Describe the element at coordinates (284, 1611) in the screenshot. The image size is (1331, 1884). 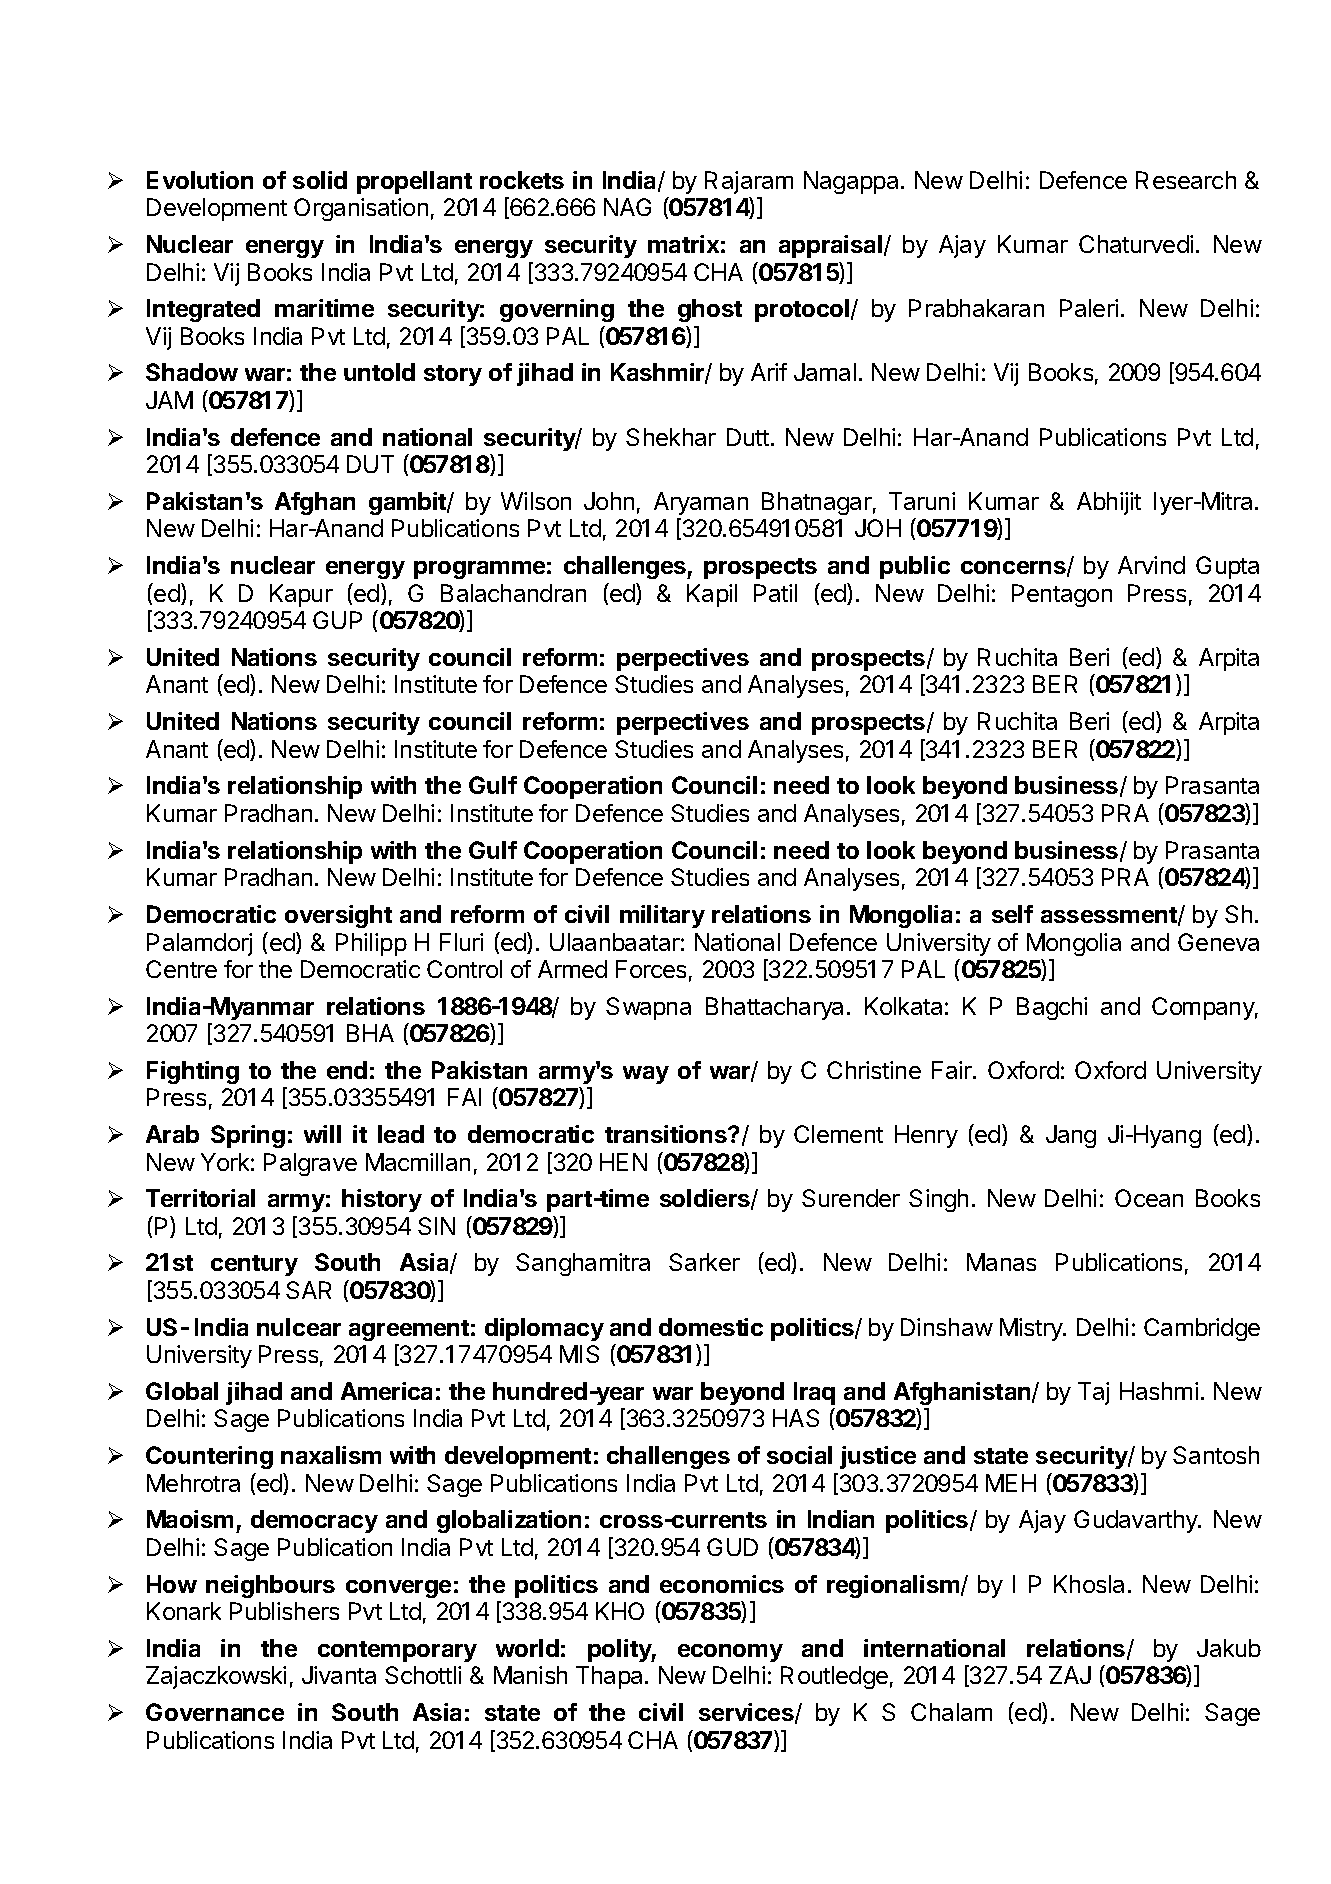
I see `Publishers` at that location.
